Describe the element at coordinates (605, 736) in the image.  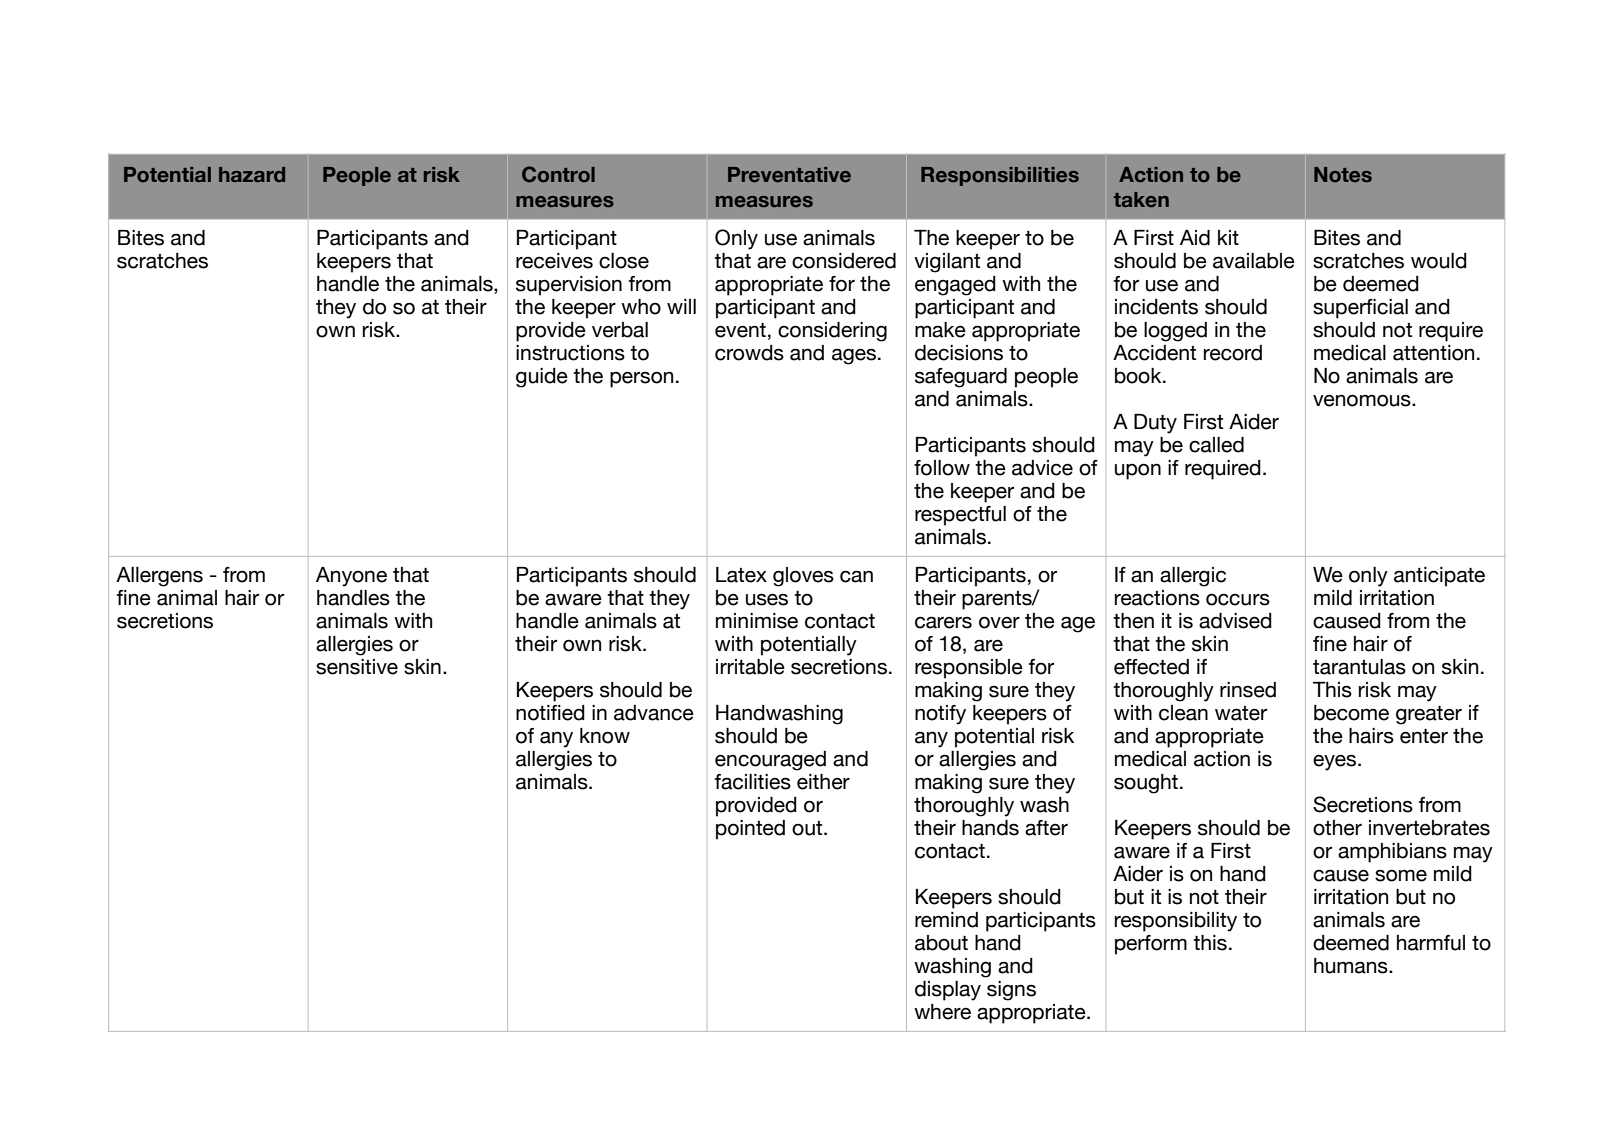
I see `know` at that location.
